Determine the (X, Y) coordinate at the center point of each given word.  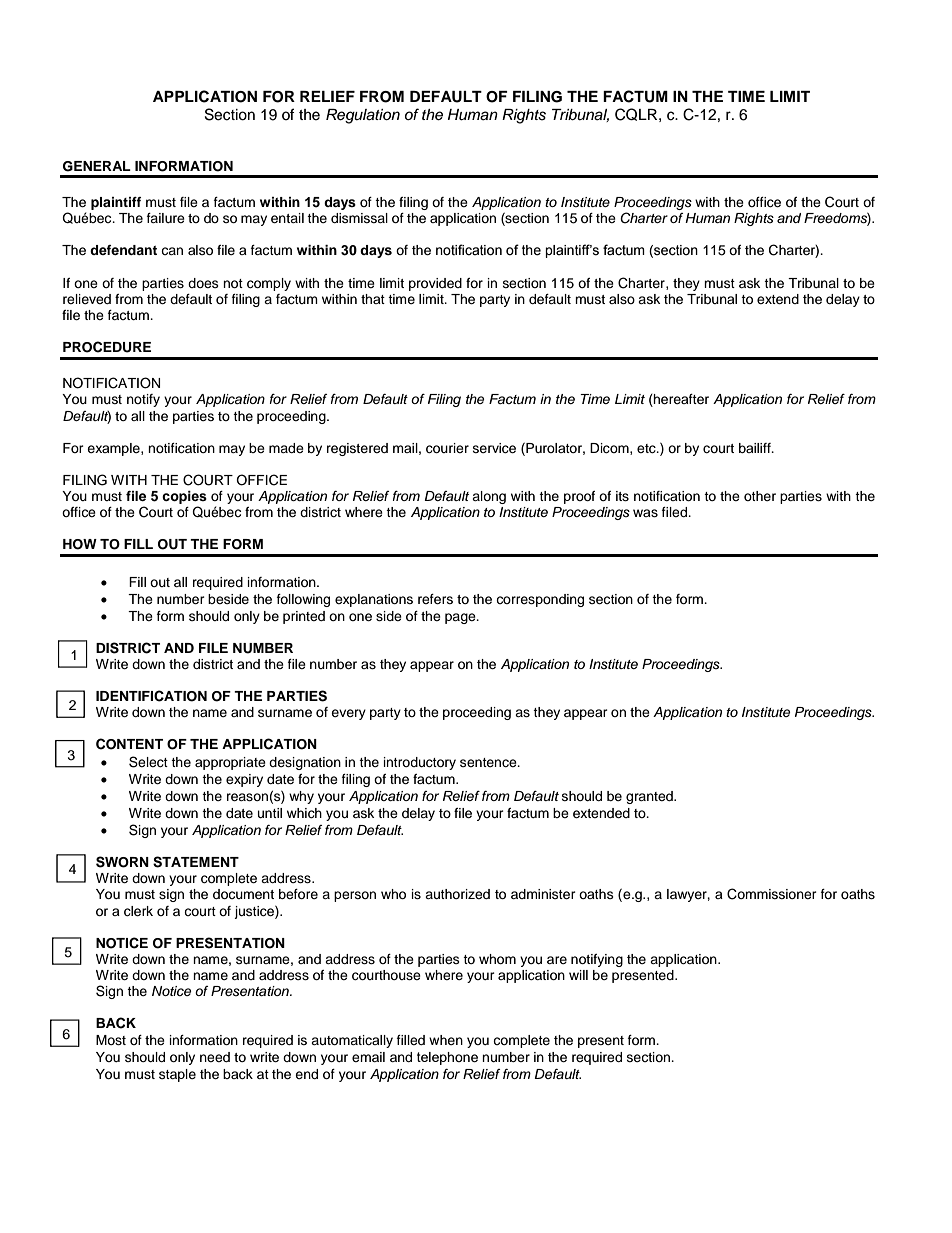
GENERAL (97, 166)
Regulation (363, 116)
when (446, 1040)
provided (435, 284)
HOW (80, 544)
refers (435, 599)
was (645, 513)
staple (177, 1075)
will (578, 975)
